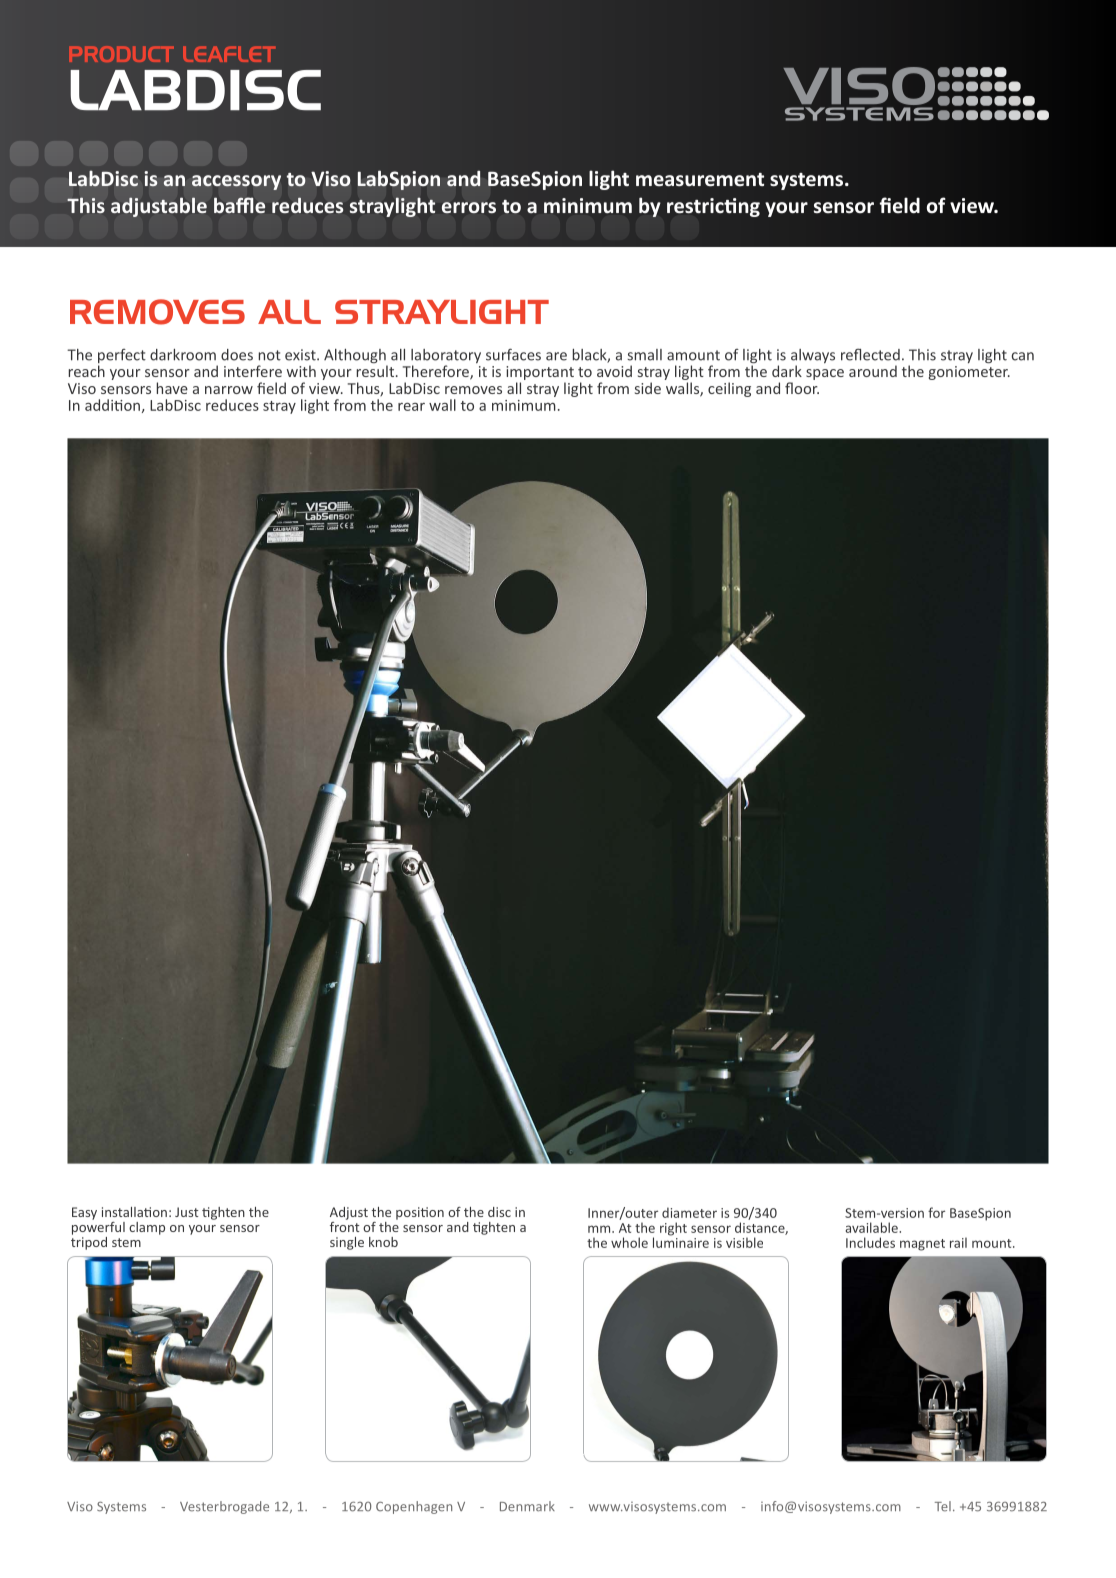 The height and width of the screenshot is (1578, 1116). I want to click on errors, so click(469, 207).
